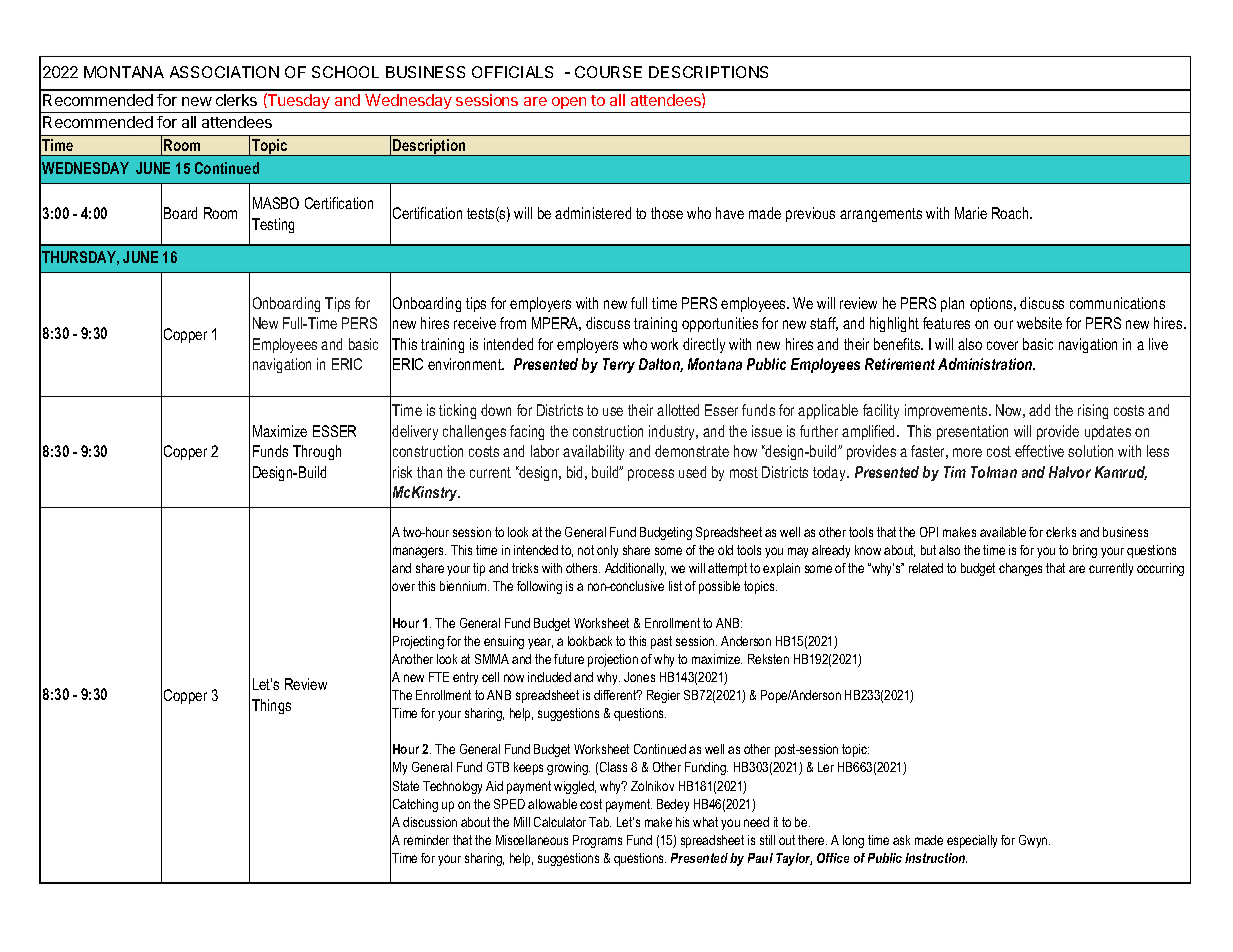 This screenshot has height=952, width=1233. Describe the element at coordinates (345, 72) in the screenshot. I see `SCHOOL` at that location.
